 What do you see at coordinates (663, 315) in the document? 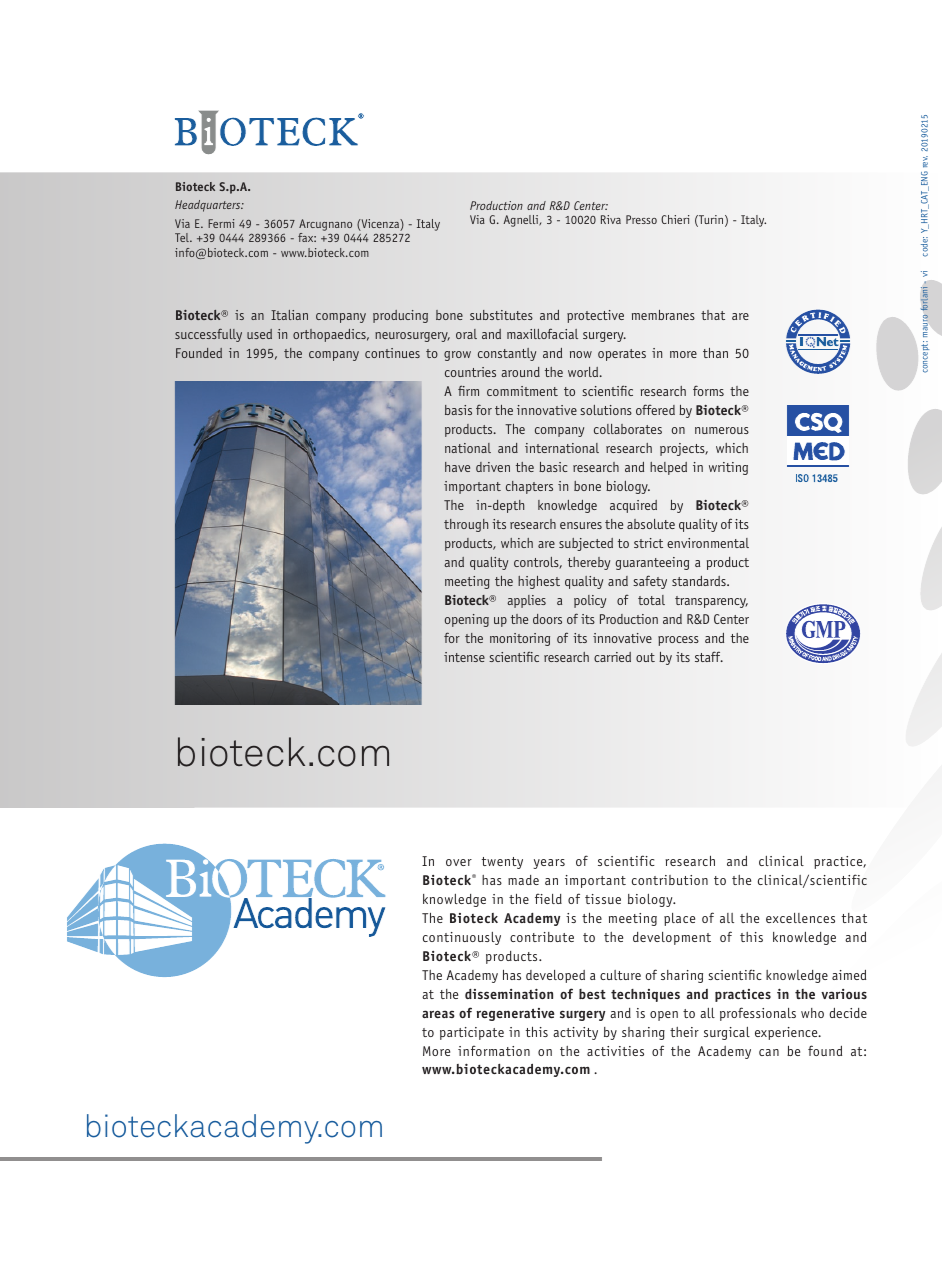
I see `membranes` at bounding box center [663, 315].
